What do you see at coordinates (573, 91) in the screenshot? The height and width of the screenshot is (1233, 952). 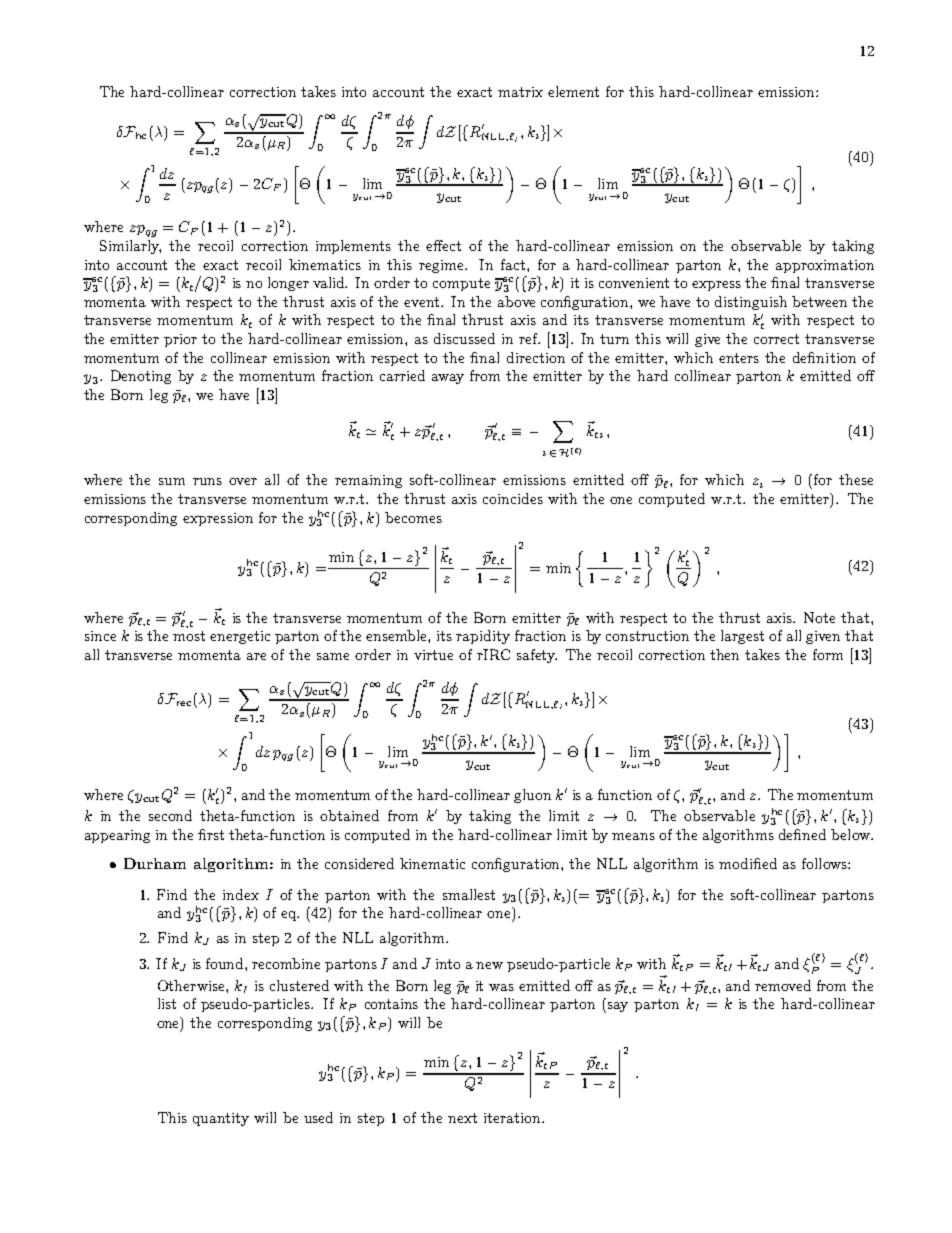 I see `element` at bounding box center [573, 91].
